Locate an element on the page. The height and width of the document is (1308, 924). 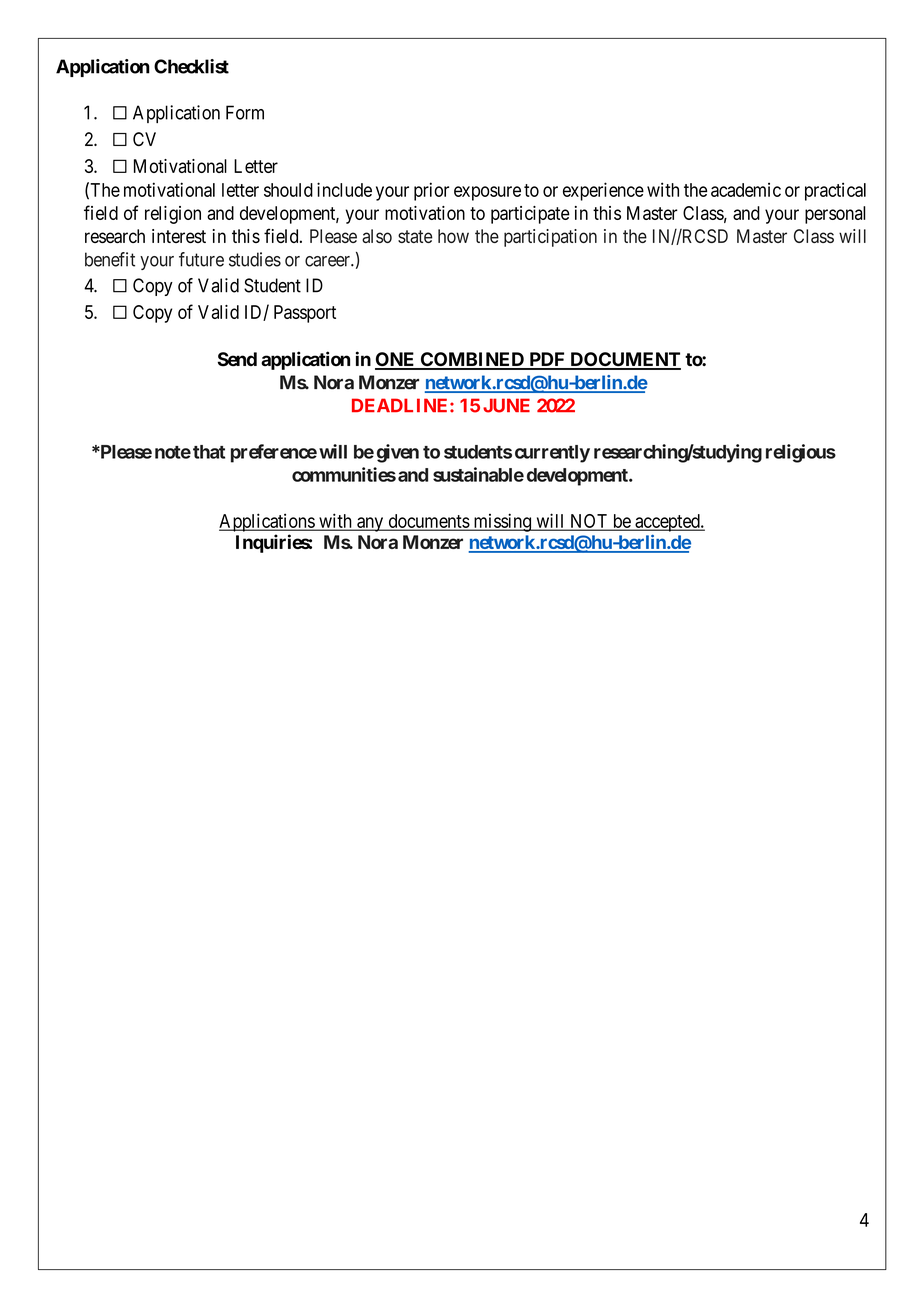
Send is located at coordinates (237, 359).
